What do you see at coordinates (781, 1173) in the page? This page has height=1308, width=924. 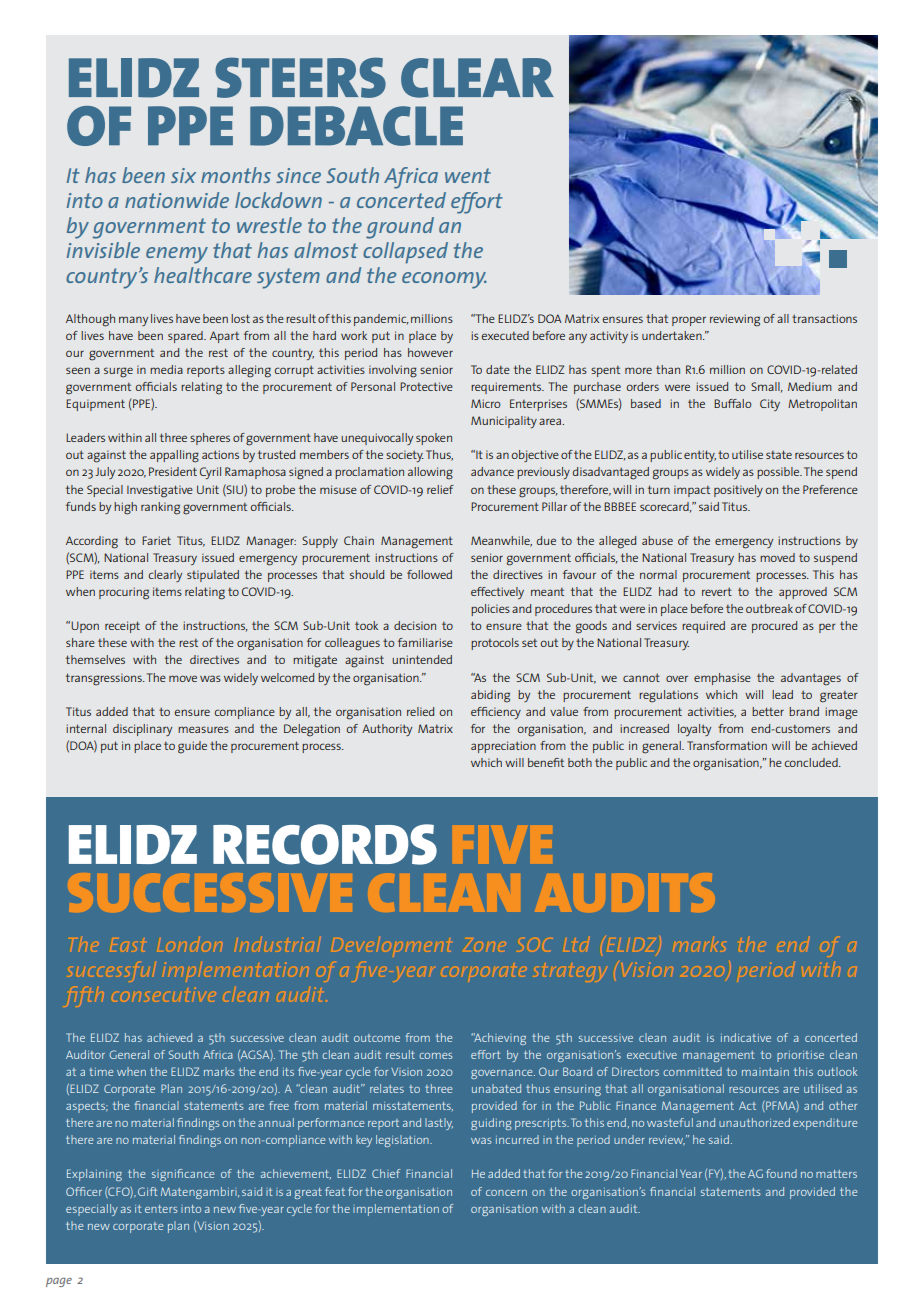 I see `found` at bounding box center [781, 1173].
